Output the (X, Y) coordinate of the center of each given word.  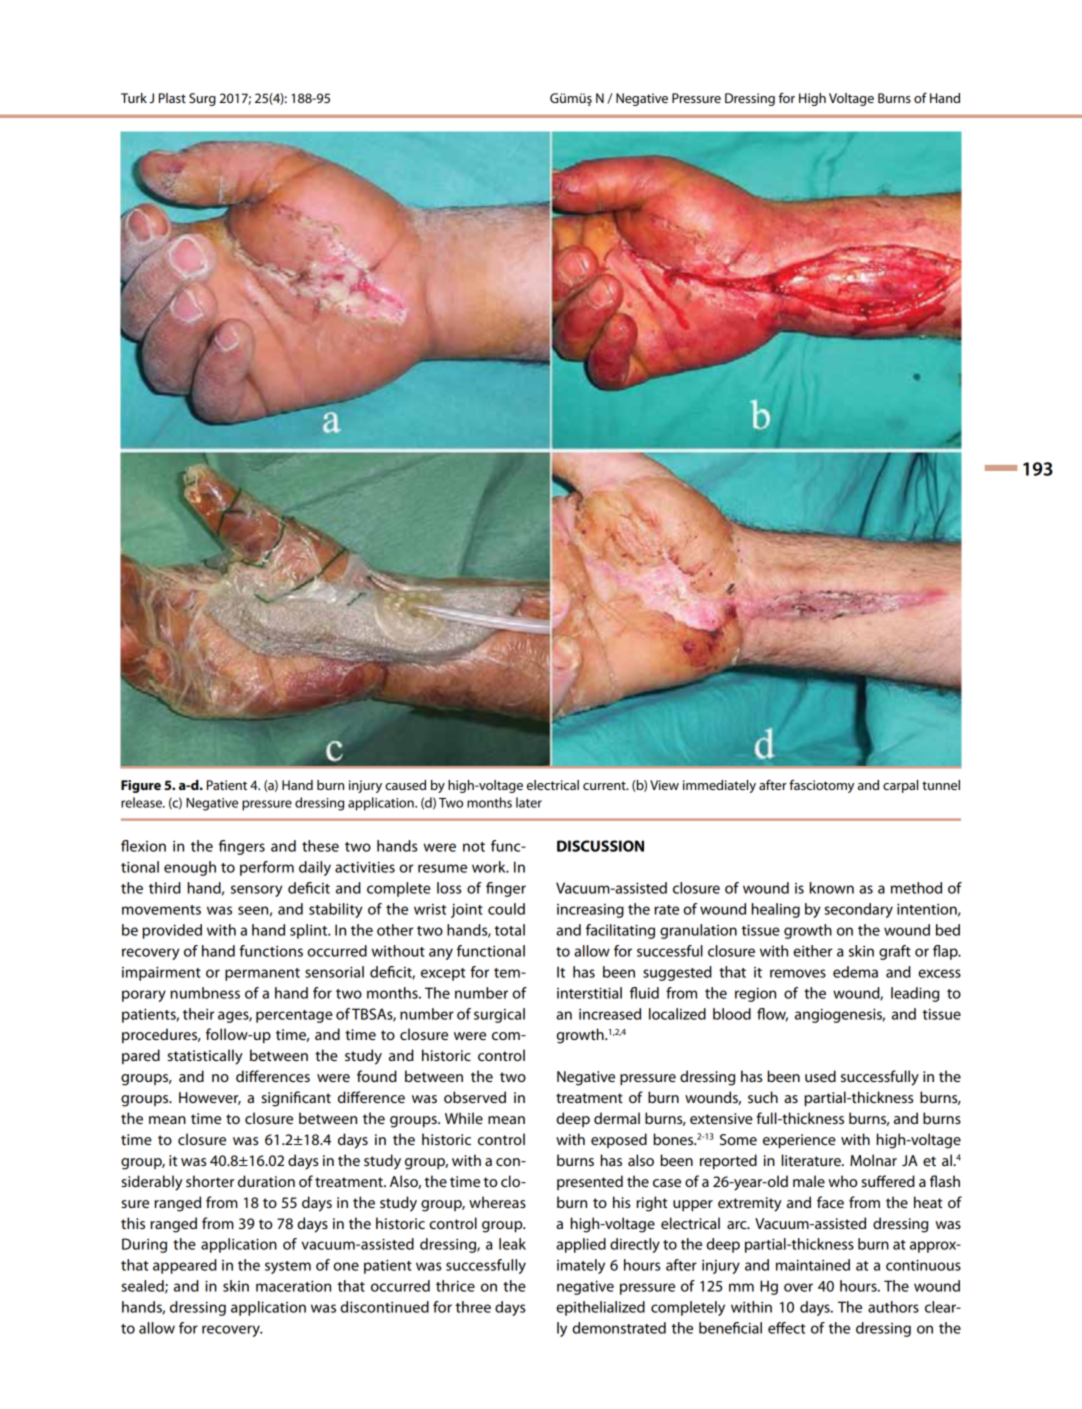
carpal (900, 786)
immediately (719, 786)
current (605, 785)
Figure (141, 786)
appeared (185, 1266)
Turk (134, 98)
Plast (172, 98)
